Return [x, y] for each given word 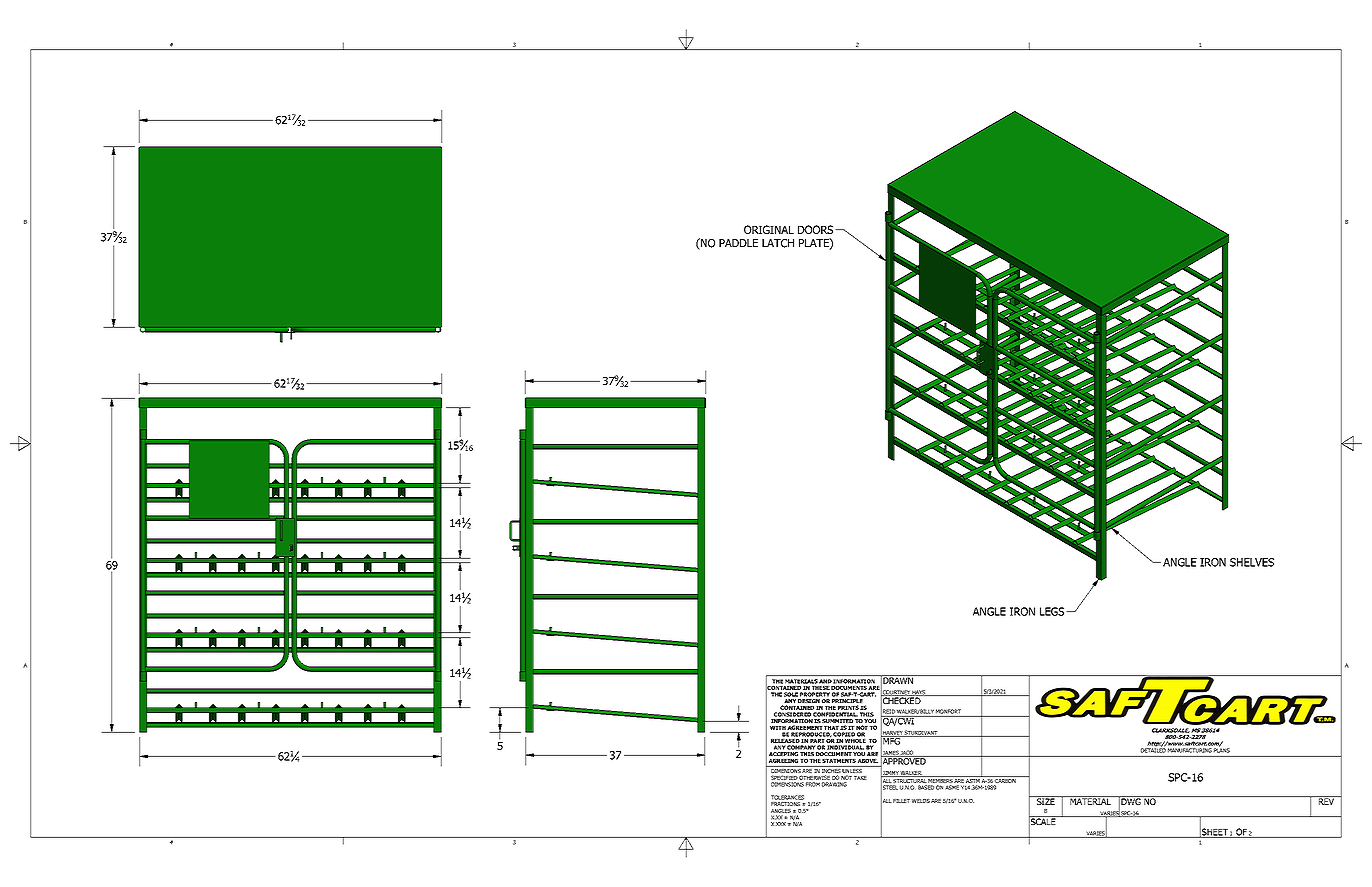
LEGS [1053, 611]
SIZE [1046, 800]
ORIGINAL [769, 229]
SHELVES [1252, 562]
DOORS [817, 229]
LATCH [778, 243]
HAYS [919, 693]
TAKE [860, 778]
